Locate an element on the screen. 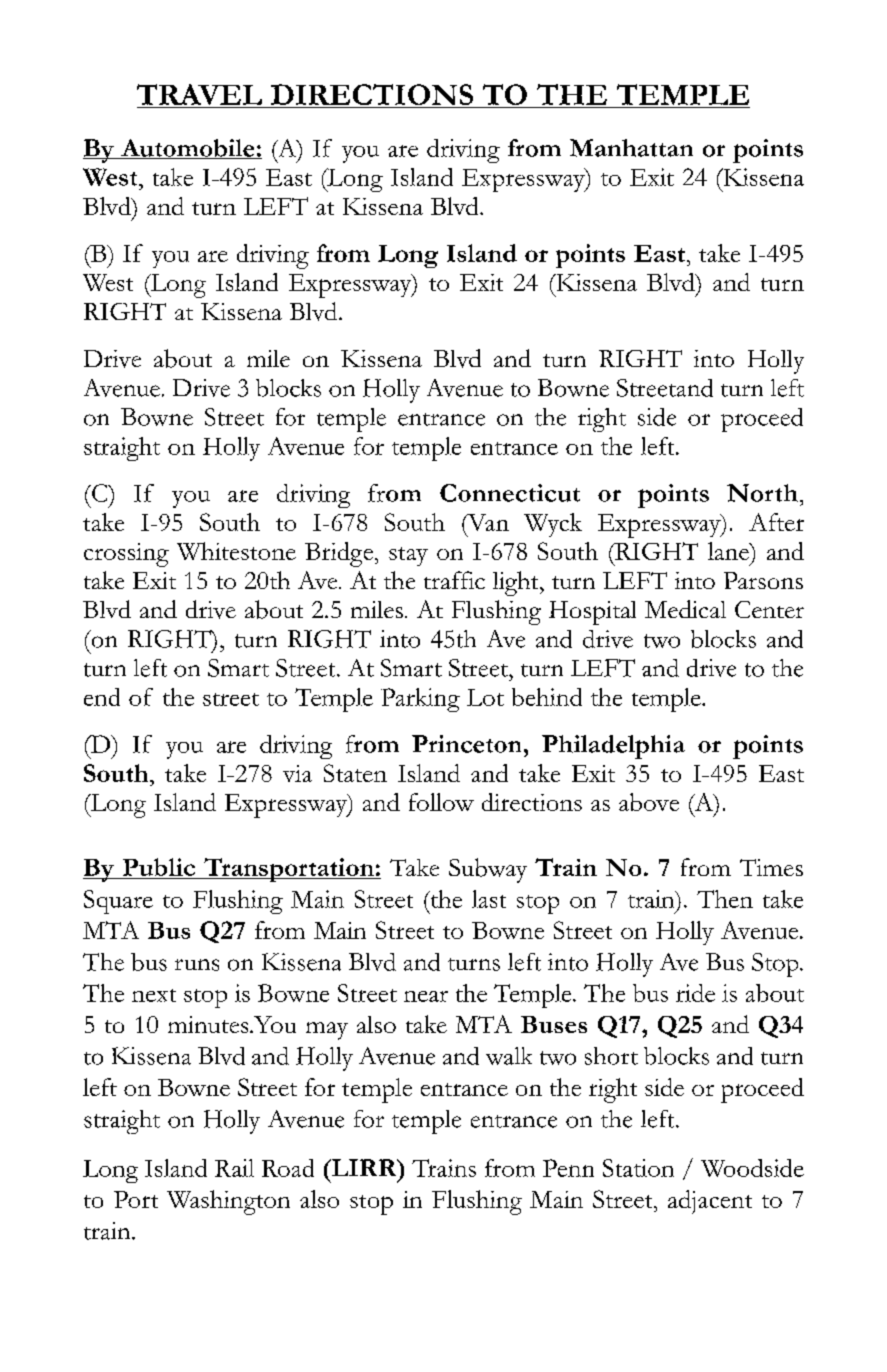  Manhattan is located at coordinates (631, 148).
